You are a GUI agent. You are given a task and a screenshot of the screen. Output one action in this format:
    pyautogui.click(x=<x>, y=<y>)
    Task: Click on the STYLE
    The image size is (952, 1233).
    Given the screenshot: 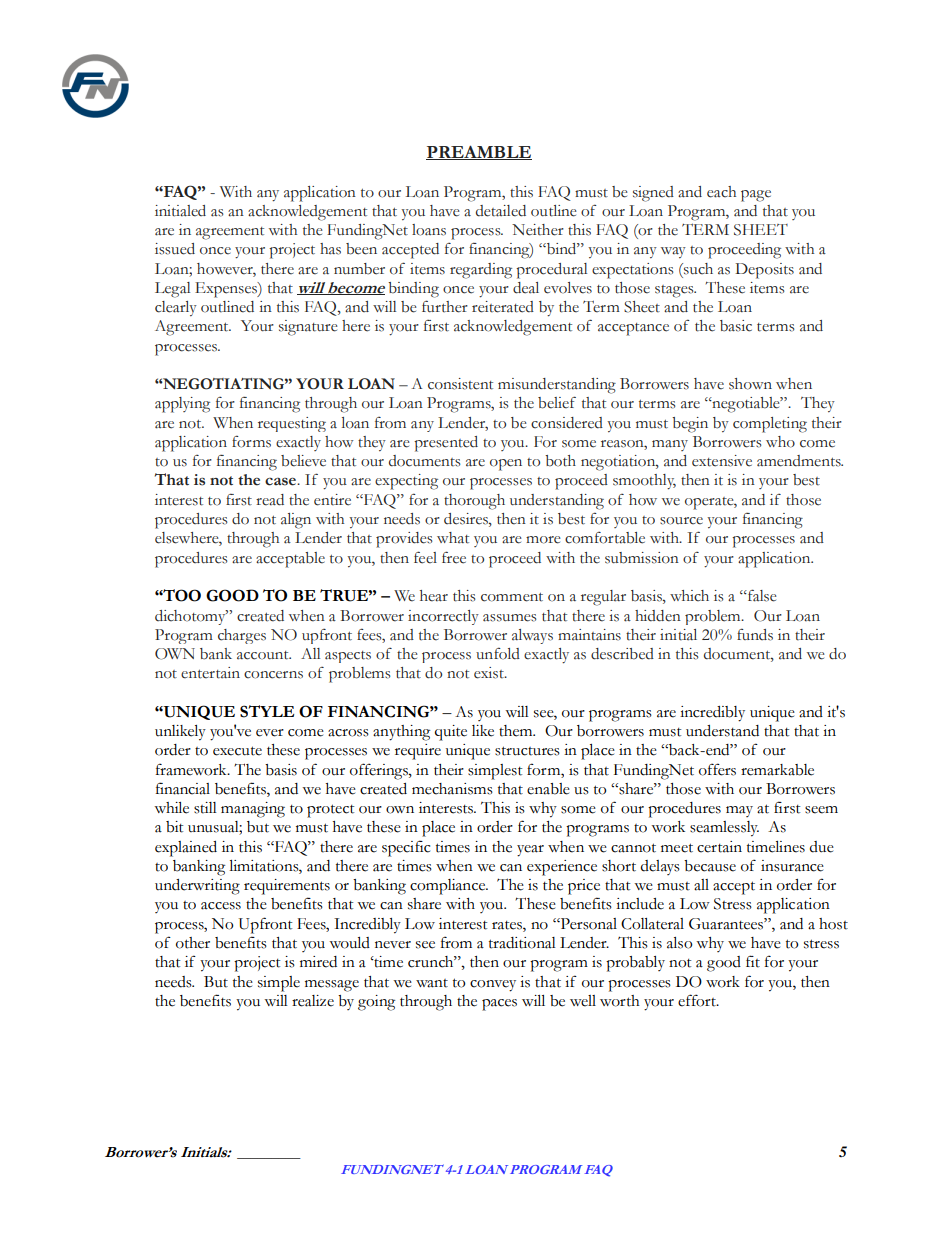 What is the action you would take?
    pyautogui.click(x=267, y=711)
